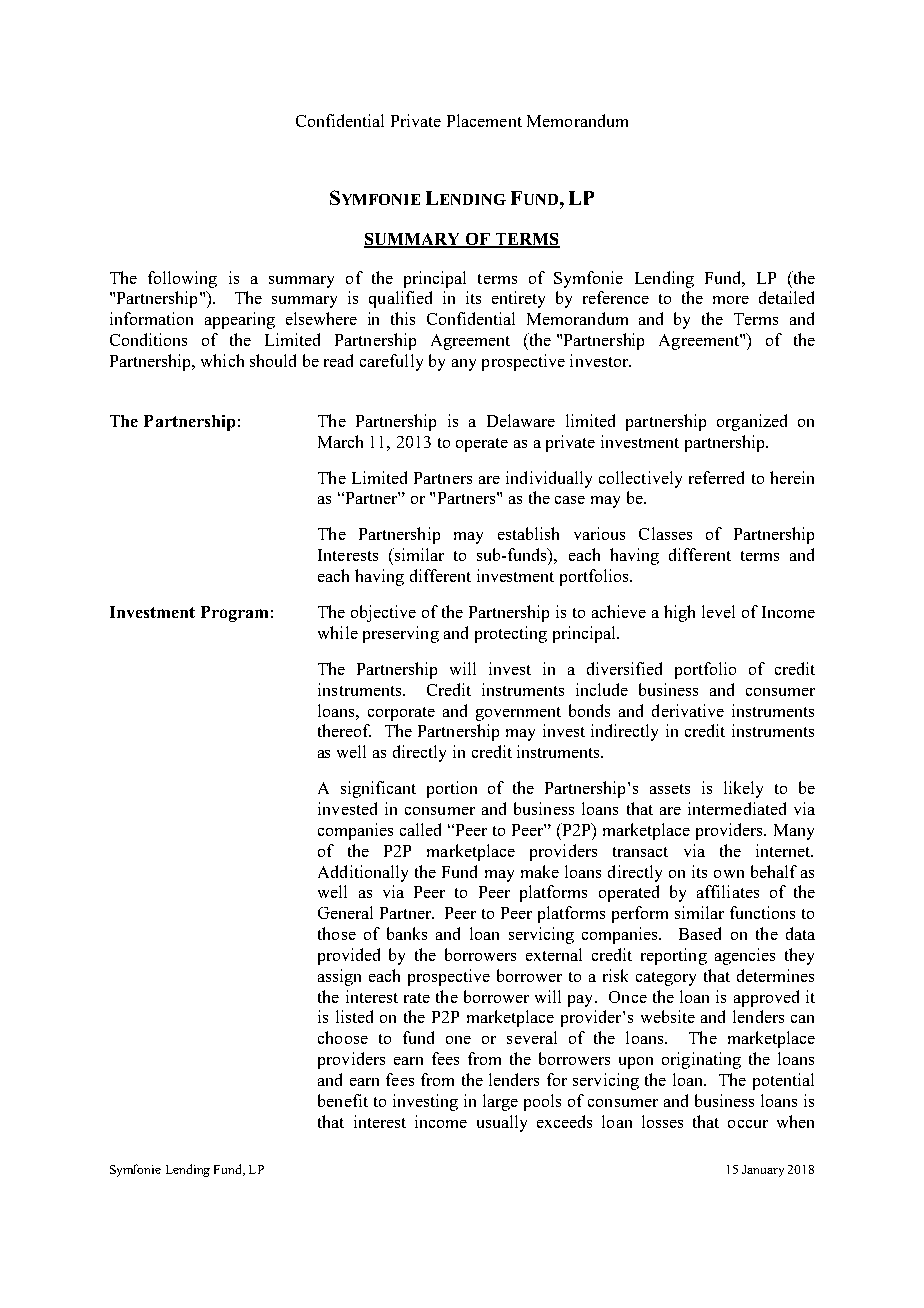 The height and width of the screenshot is (1308, 924). I want to click on referred, so click(716, 477).
